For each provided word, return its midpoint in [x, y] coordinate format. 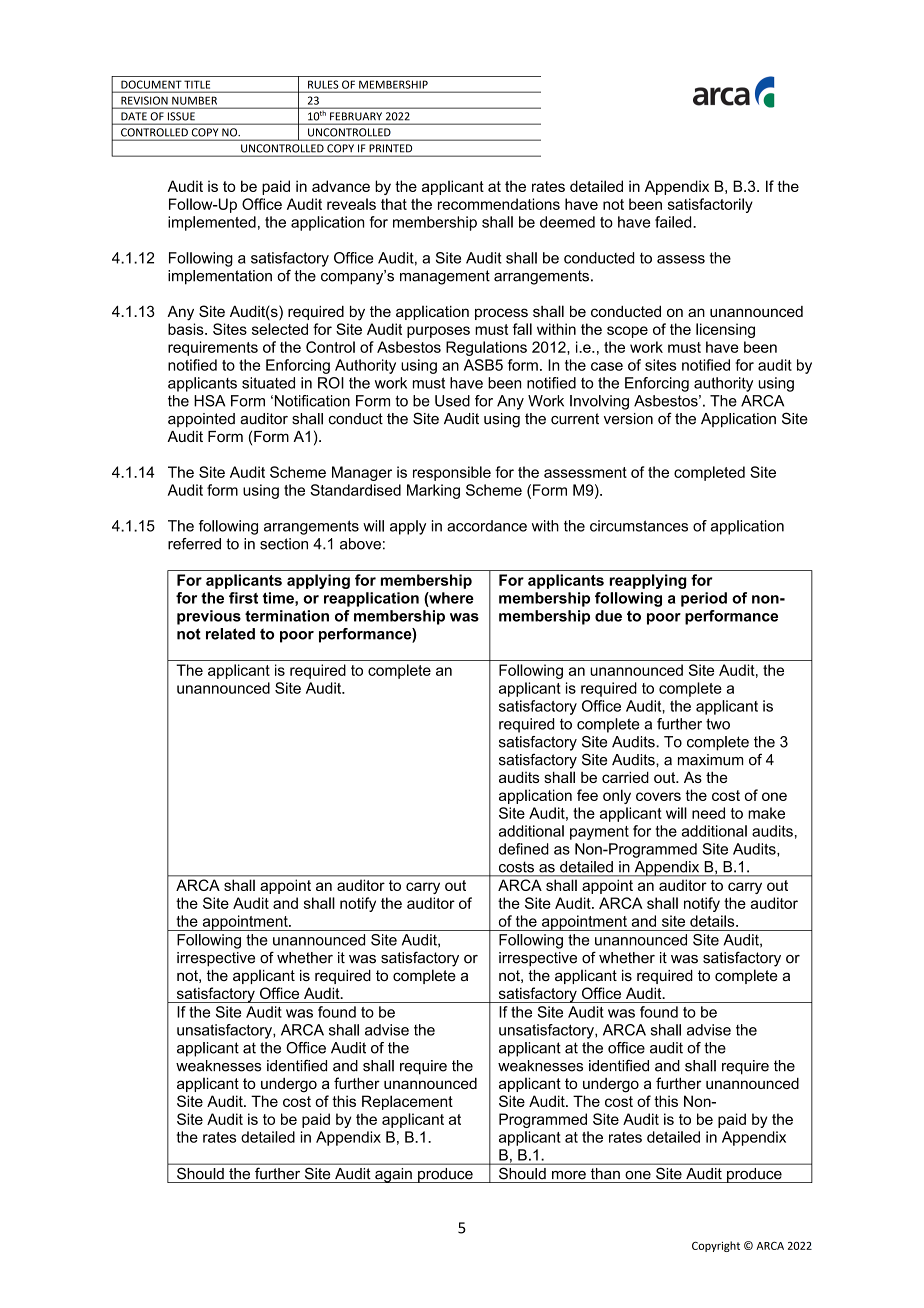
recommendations [499, 204]
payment [599, 833]
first [243, 598]
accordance [487, 526]
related [230, 634]
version [628, 419]
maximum [710, 760]
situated [268, 383]
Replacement [407, 1102]
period [704, 599]
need [708, 813]
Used [452, 401]
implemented [212, 223]
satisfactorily [710, 205]
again [393, 1175]
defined [524, 849]
